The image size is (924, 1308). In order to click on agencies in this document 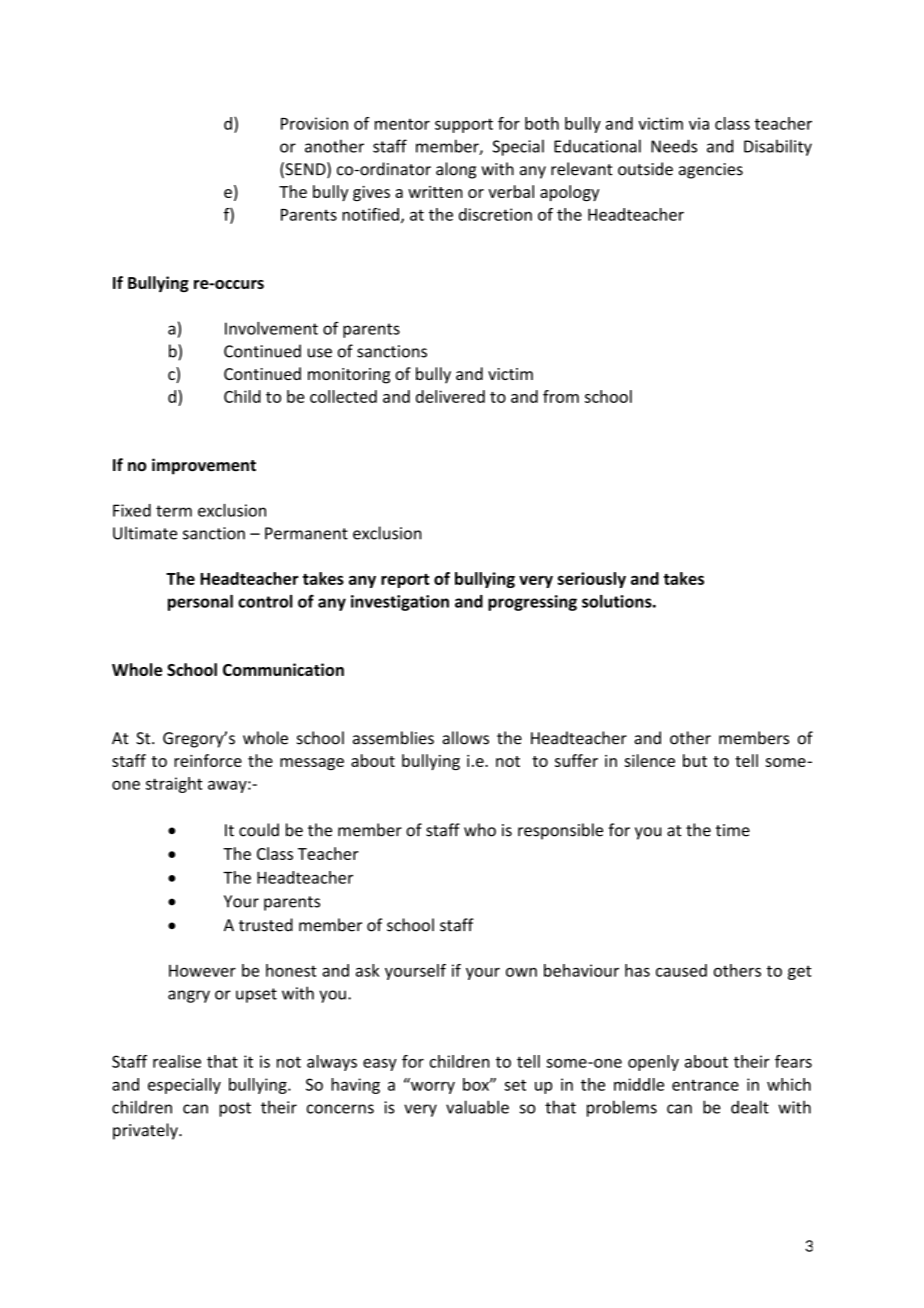, I will do `click(711, 171)`.
